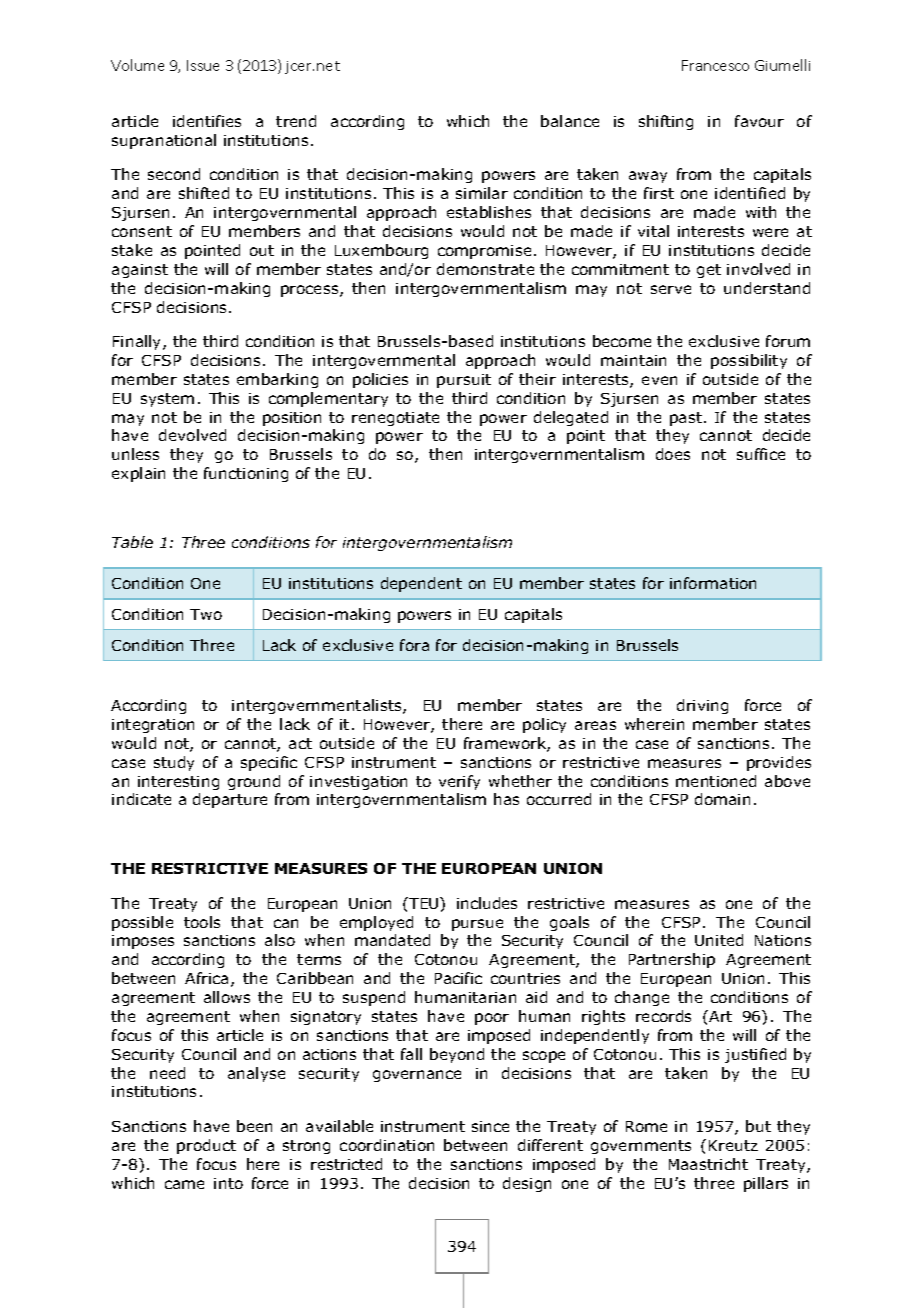 This screenshot has width=924, height=1308. What do you see at coordinates (206, 1146) in the screenshot?
I see `product` at bounding box center [206, 1146].
